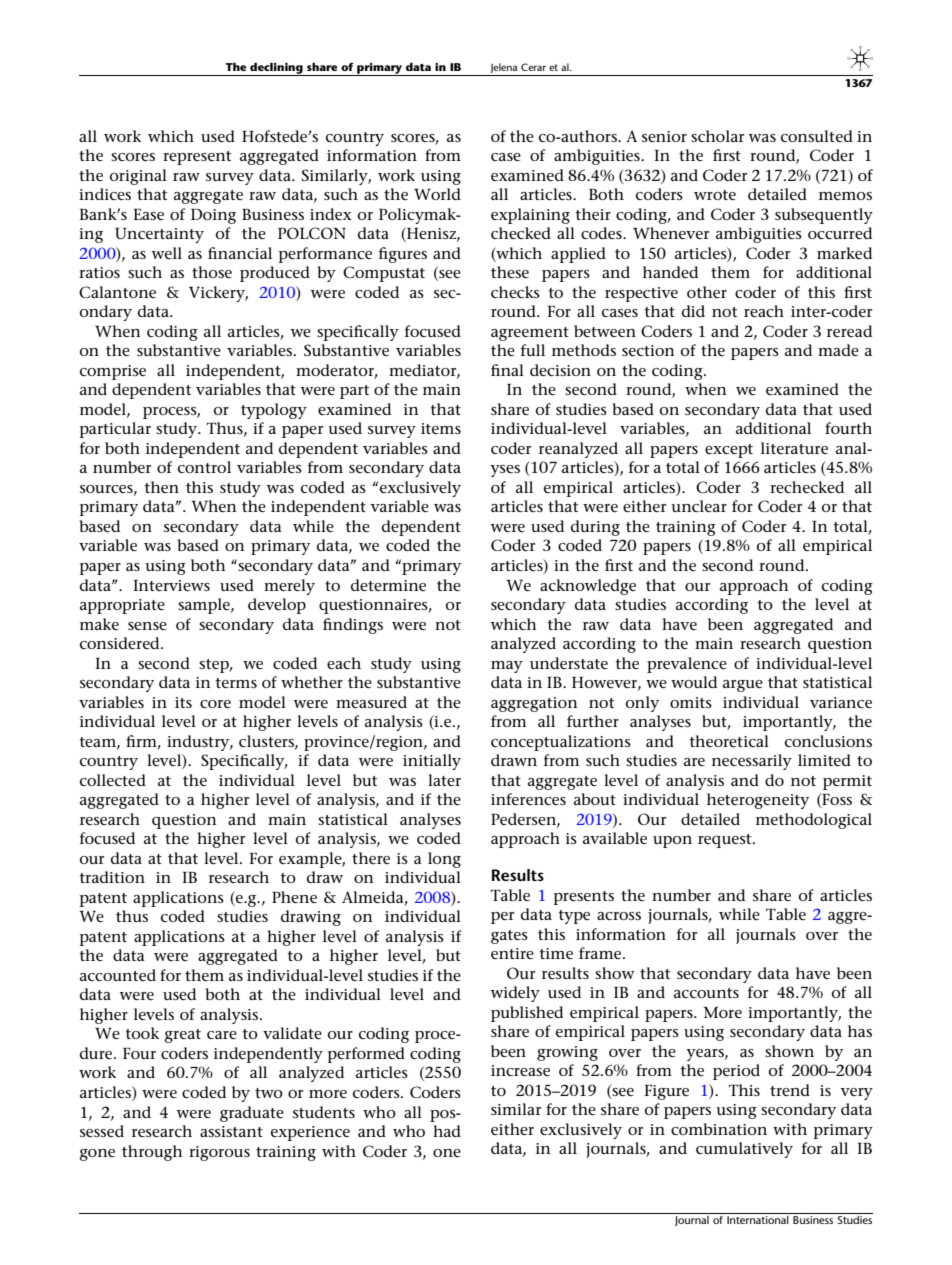 This document has height=1265, width=952. What do you see at coordinates (441, 428) in the document?
I see `items` at bounding box center [441, 428].
